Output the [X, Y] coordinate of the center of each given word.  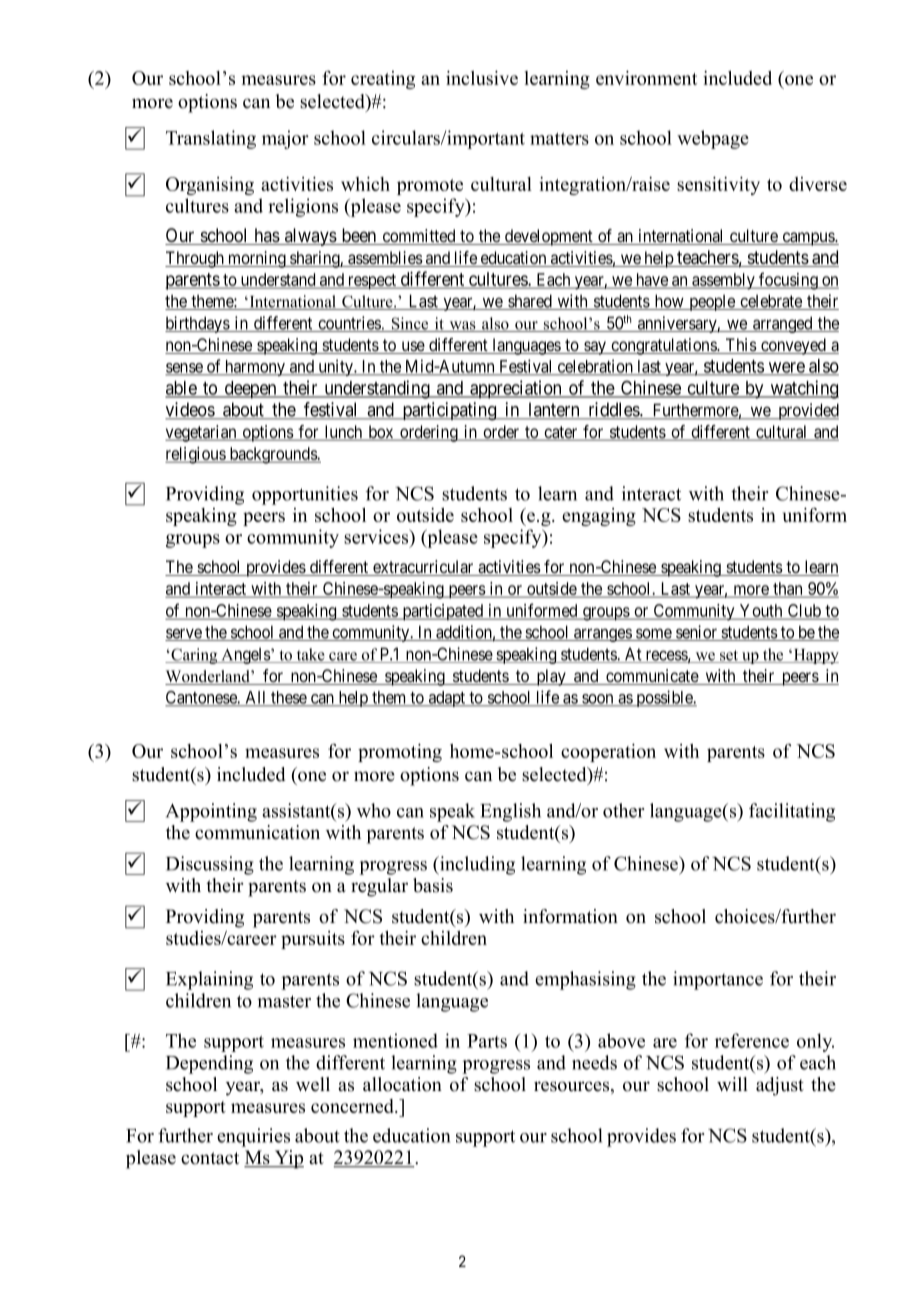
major [285, 139]
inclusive [482, 78]
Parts [487, 1041]
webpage [713, 139]
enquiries [253, 1137]
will [732, 1084]
